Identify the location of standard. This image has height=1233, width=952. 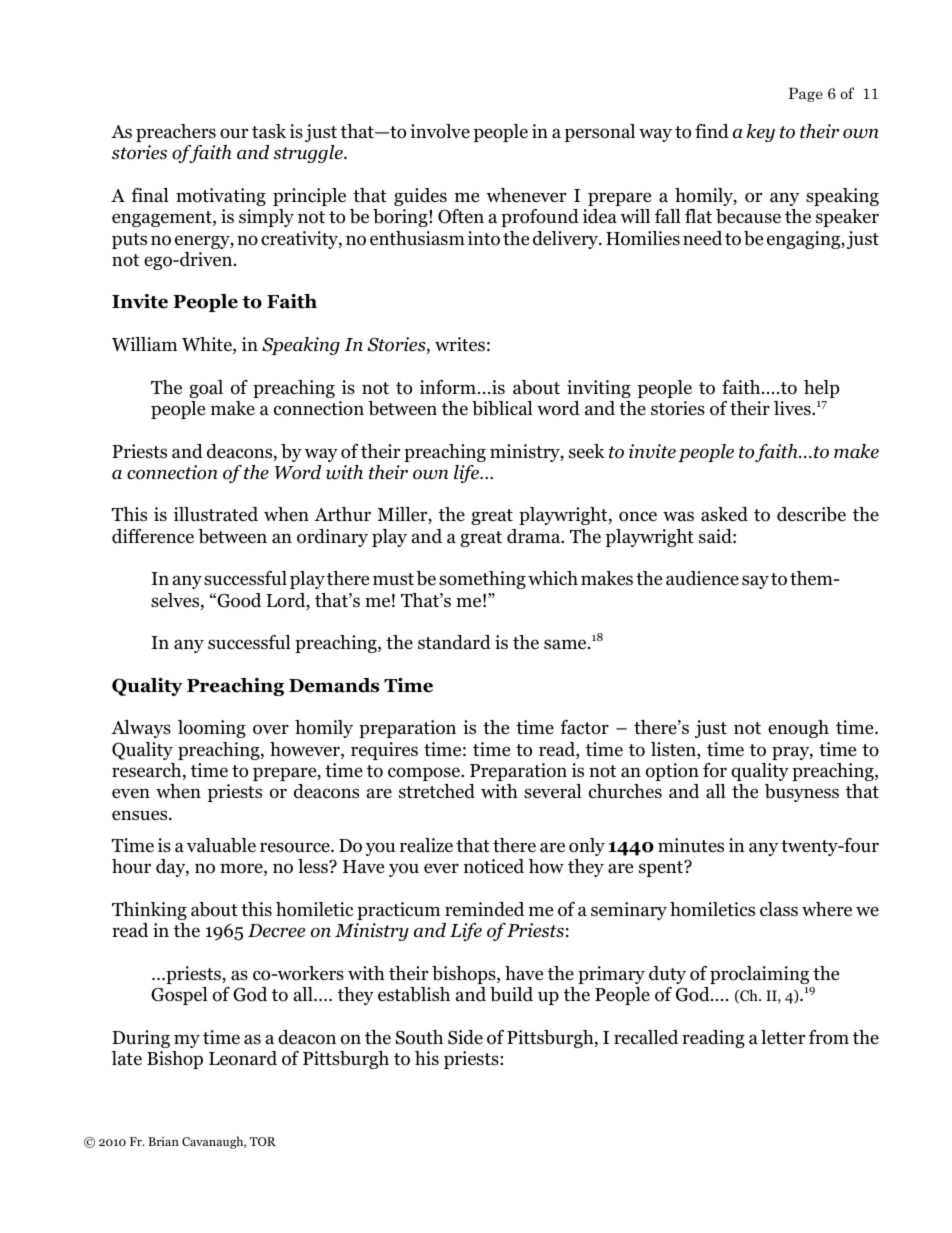
(454, 642).
